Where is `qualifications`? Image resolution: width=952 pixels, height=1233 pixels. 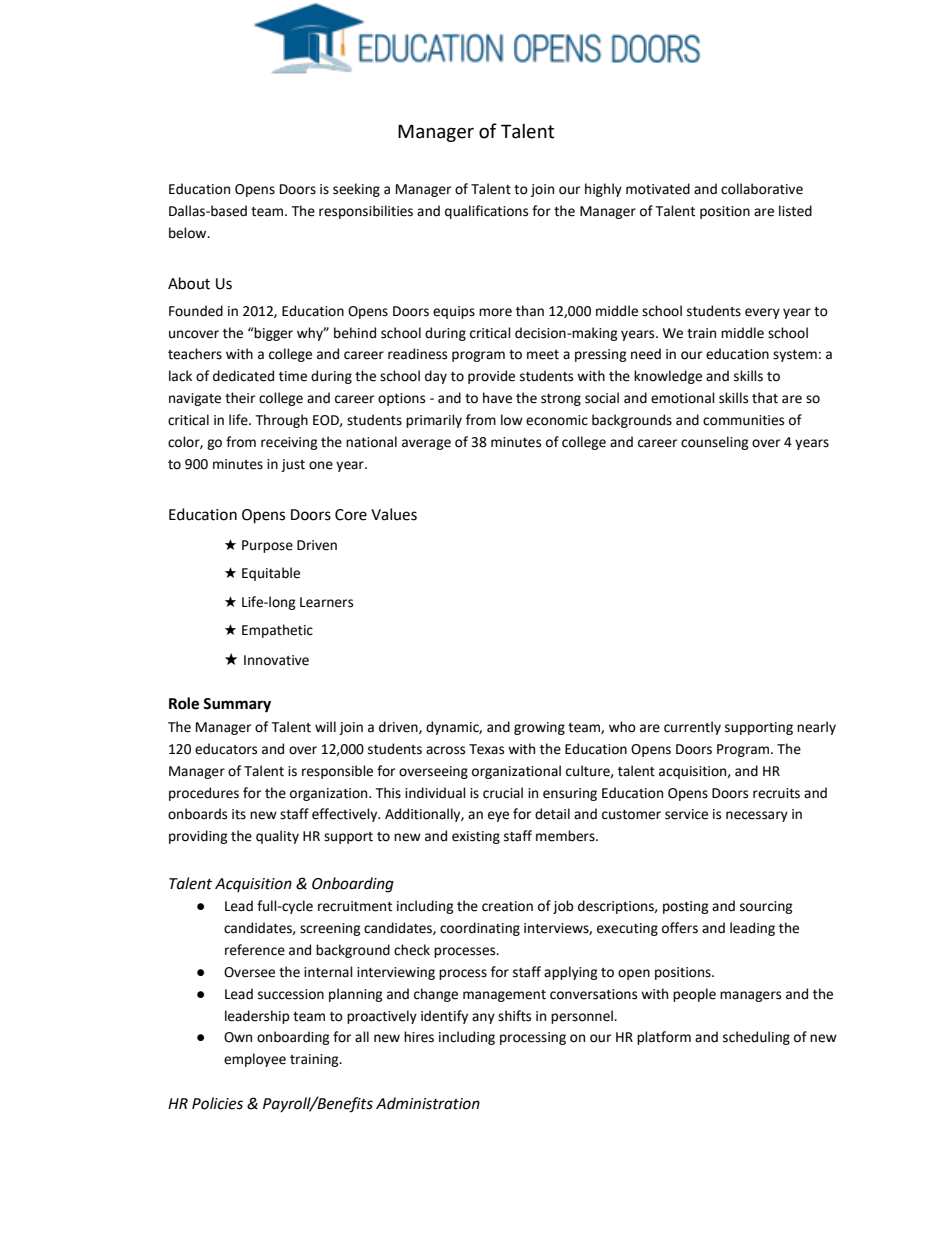 qualifications is located at coordinates (486, 212).
